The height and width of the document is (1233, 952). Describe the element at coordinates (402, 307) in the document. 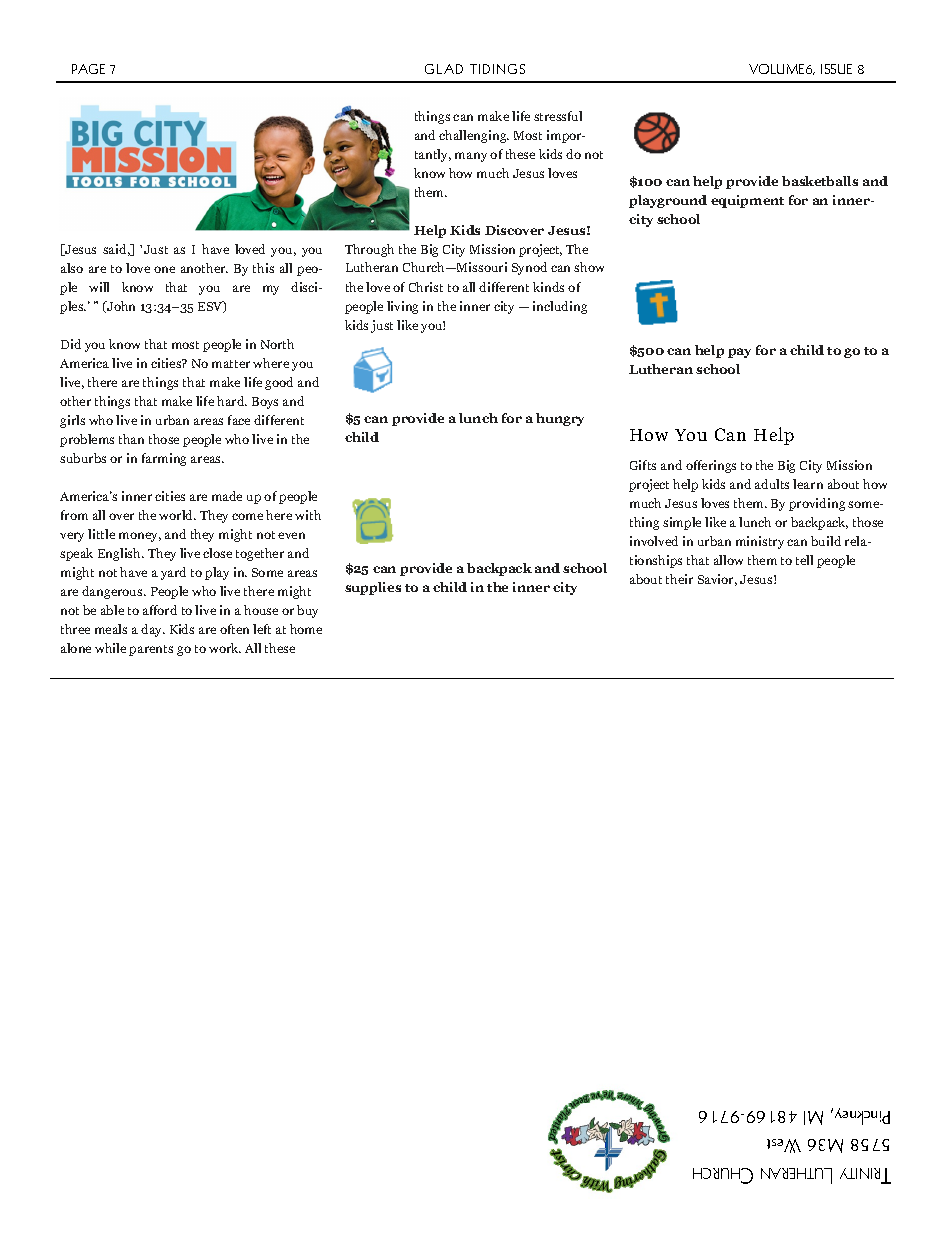

I see `living` at that location.
